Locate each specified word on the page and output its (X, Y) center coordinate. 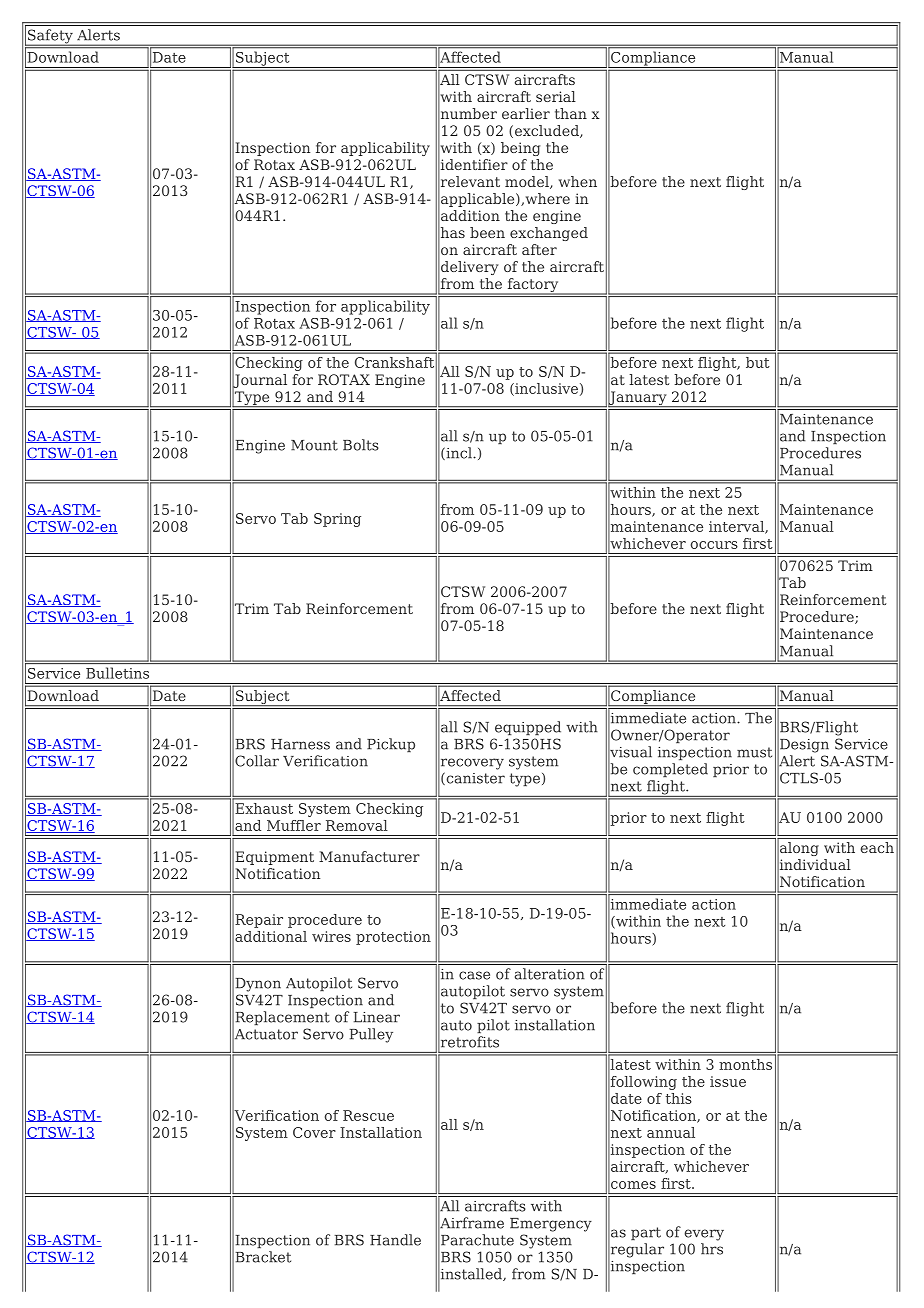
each (877, 847)
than (571, 113)
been (487, 232)
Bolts (361, 445)
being (520, 149)
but (757, 362)
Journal (259, 380)
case (474, 975)
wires (331, 936)
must (754, 752)
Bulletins (117, 673)
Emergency (551, 1225)
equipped (528, 728)
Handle (395, 1240)
